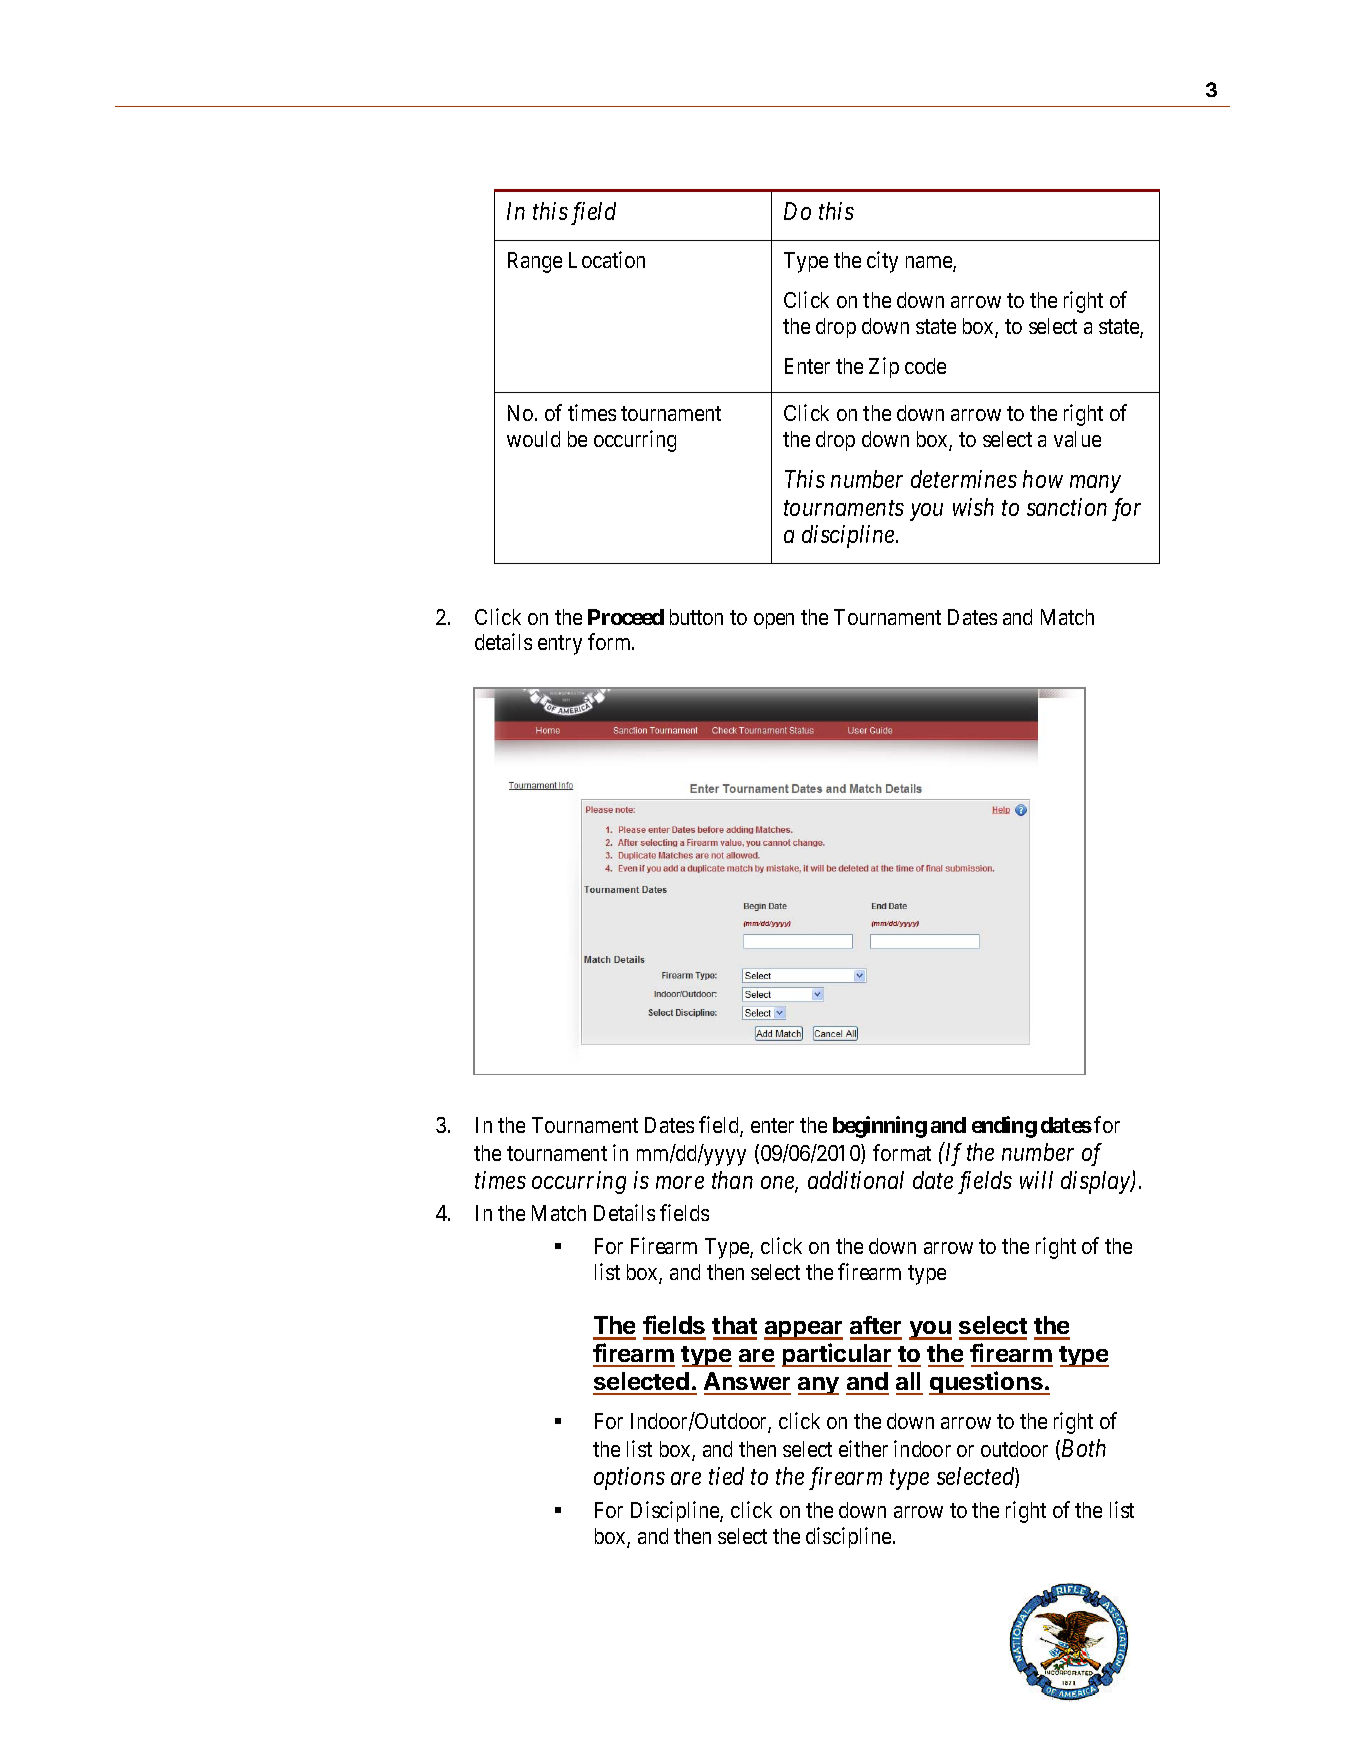 The image size is (1345, 1741). I want to click on will, so click(1036, 1180).
